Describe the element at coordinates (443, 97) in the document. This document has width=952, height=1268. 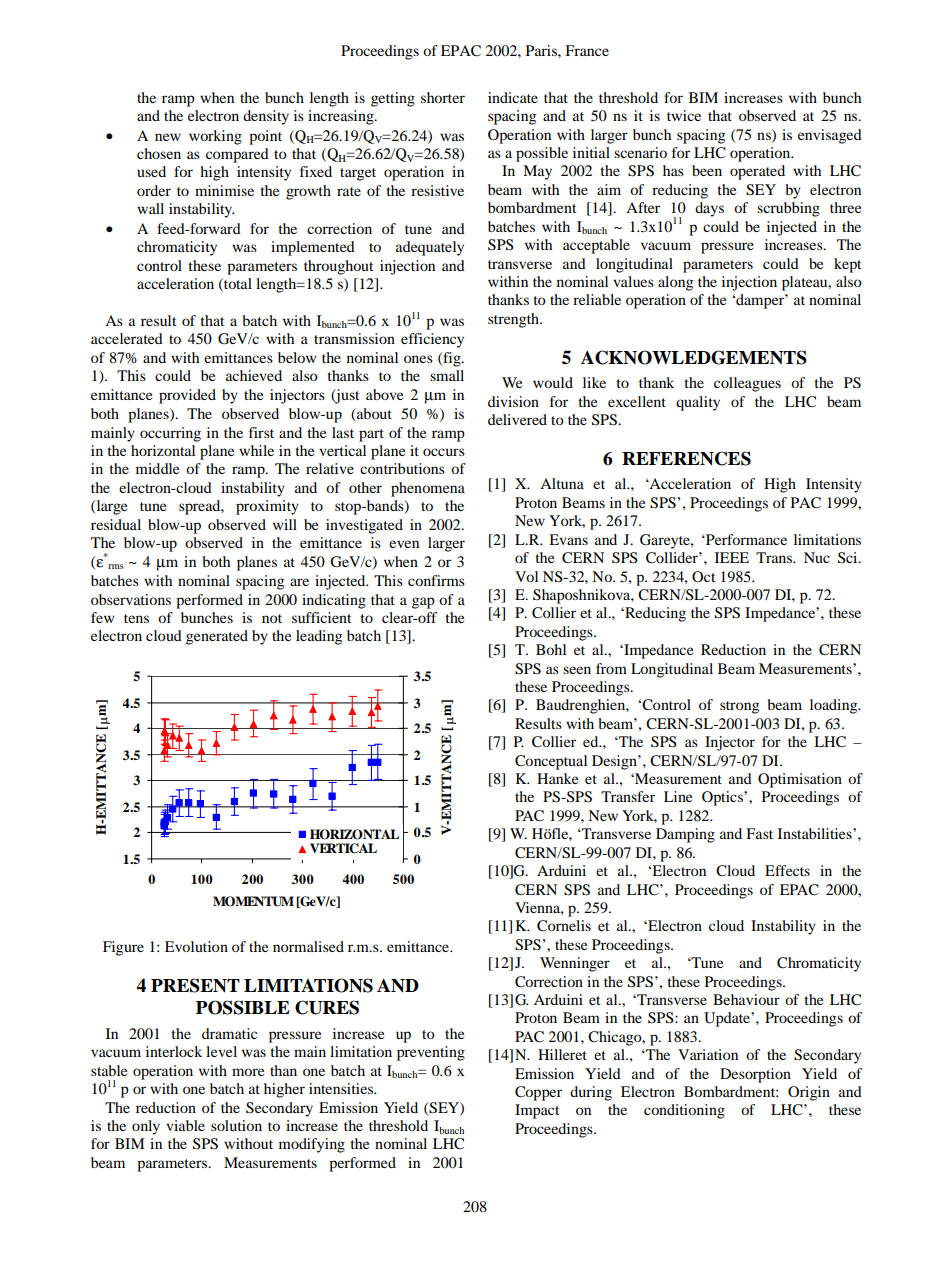
I see `shorter` at that location.
